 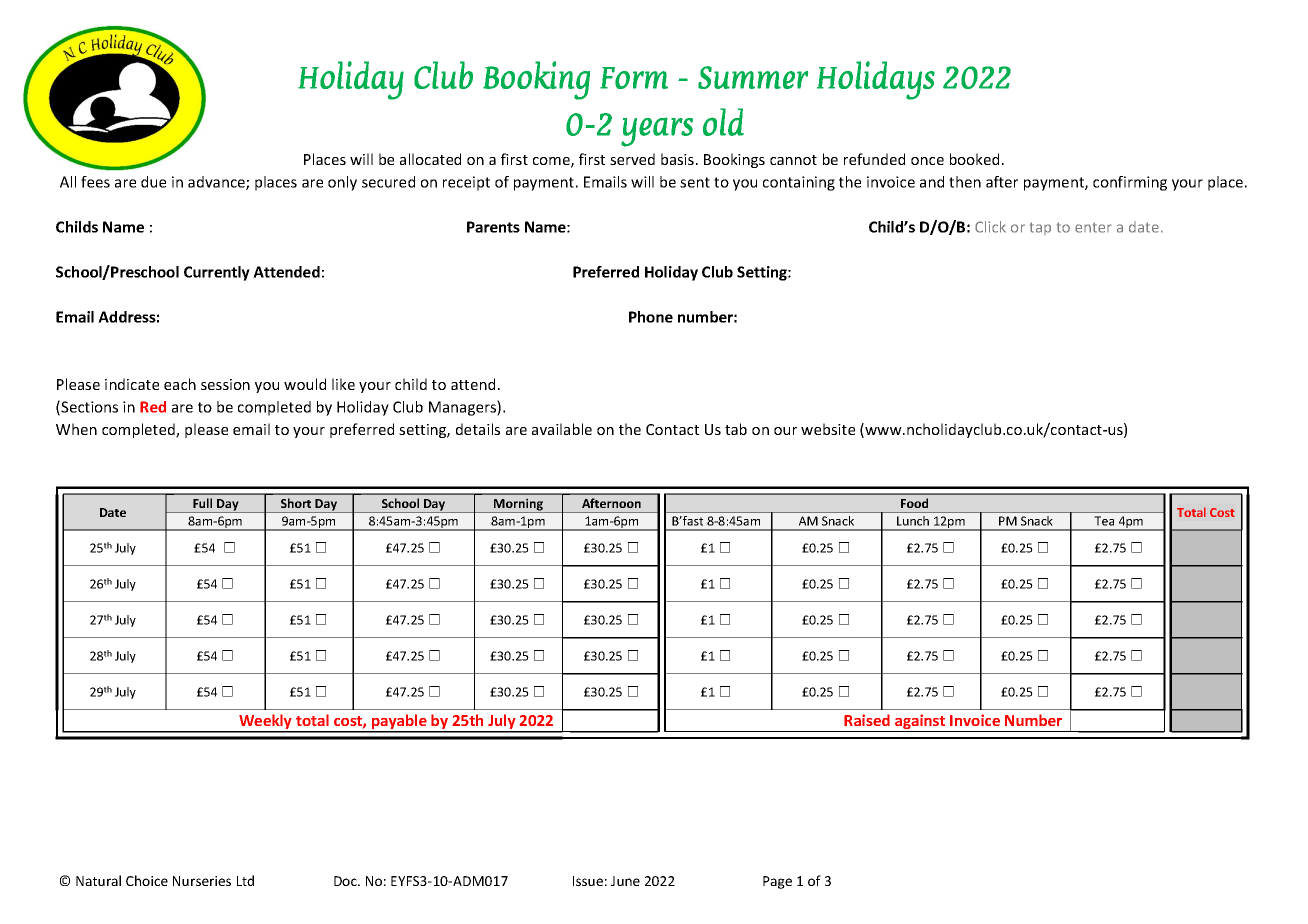 I want to click on Morning, so click(x=518, y=505).
